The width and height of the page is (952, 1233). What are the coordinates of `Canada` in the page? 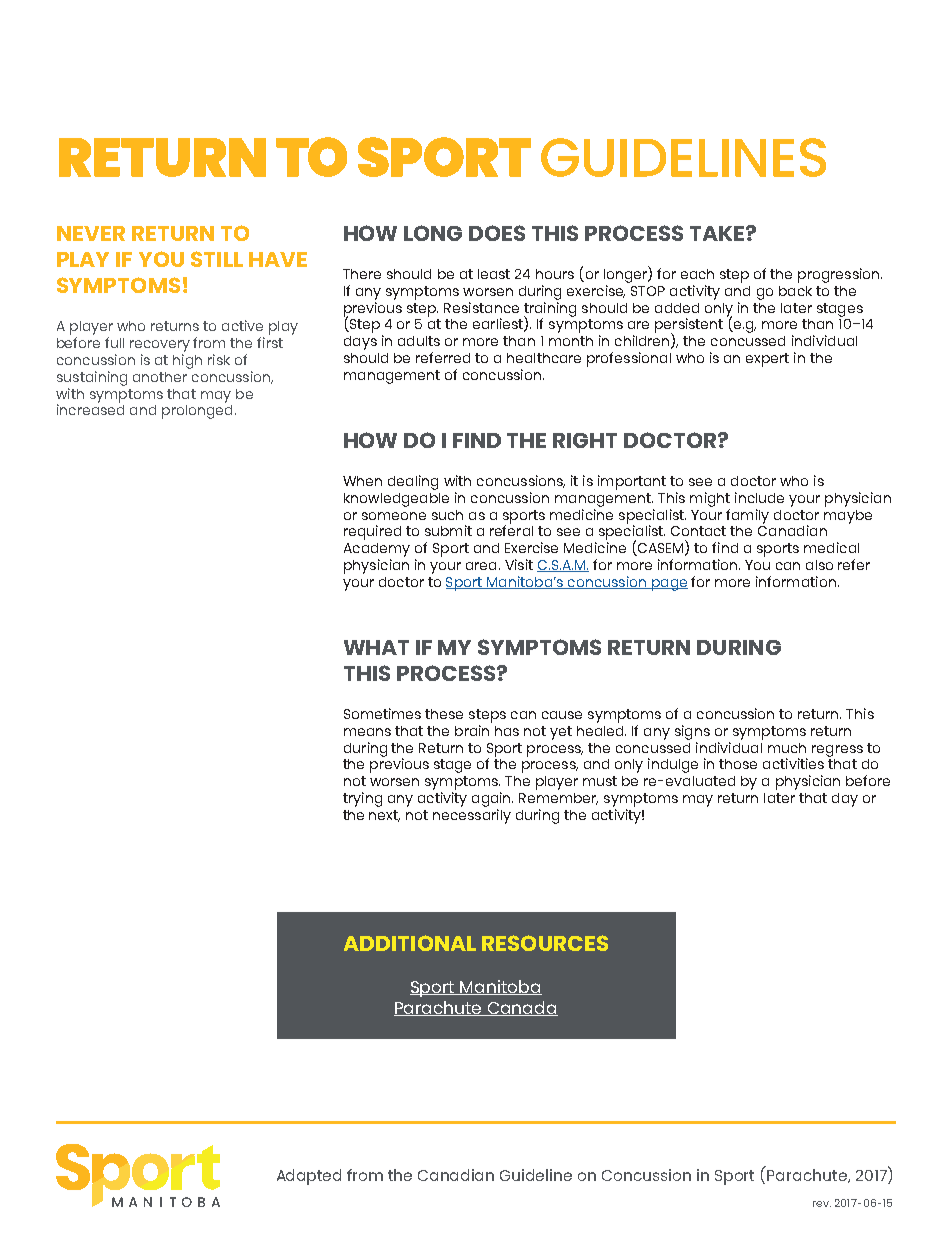 It's located at (522, 1008).
